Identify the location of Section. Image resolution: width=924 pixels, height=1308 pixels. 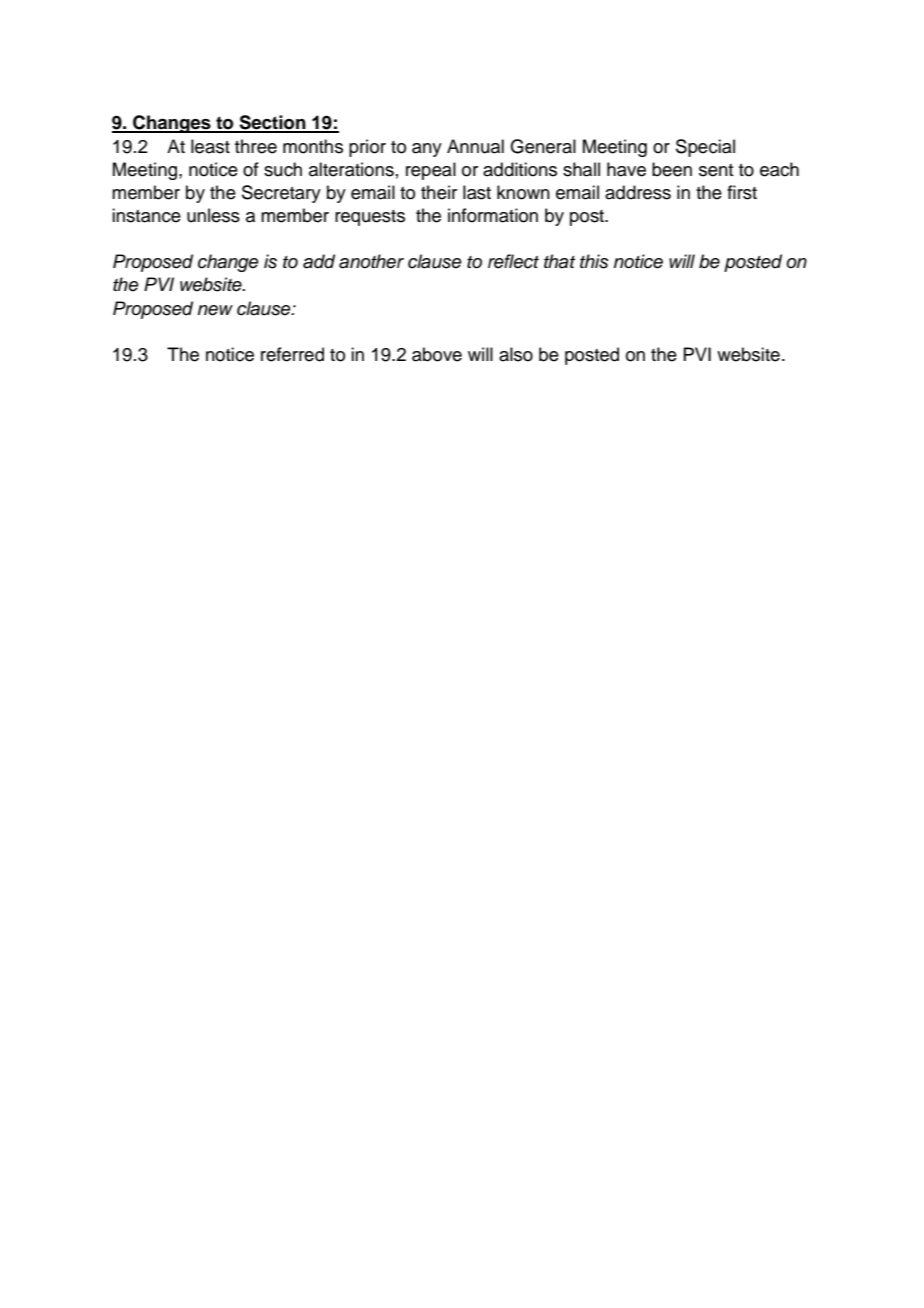
(272, 123).
